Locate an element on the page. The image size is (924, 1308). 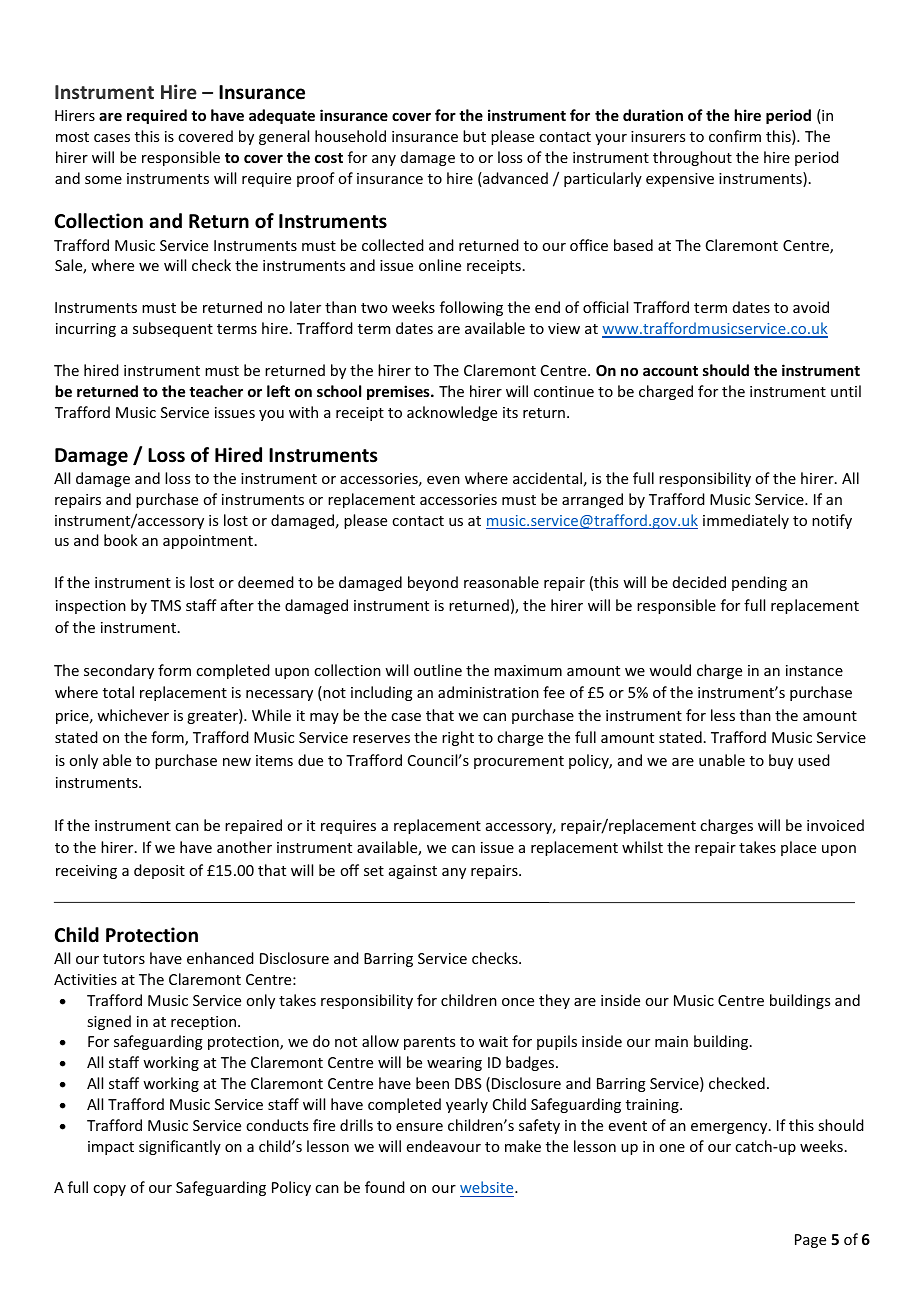
website is located at coordinates (488, 1187).
